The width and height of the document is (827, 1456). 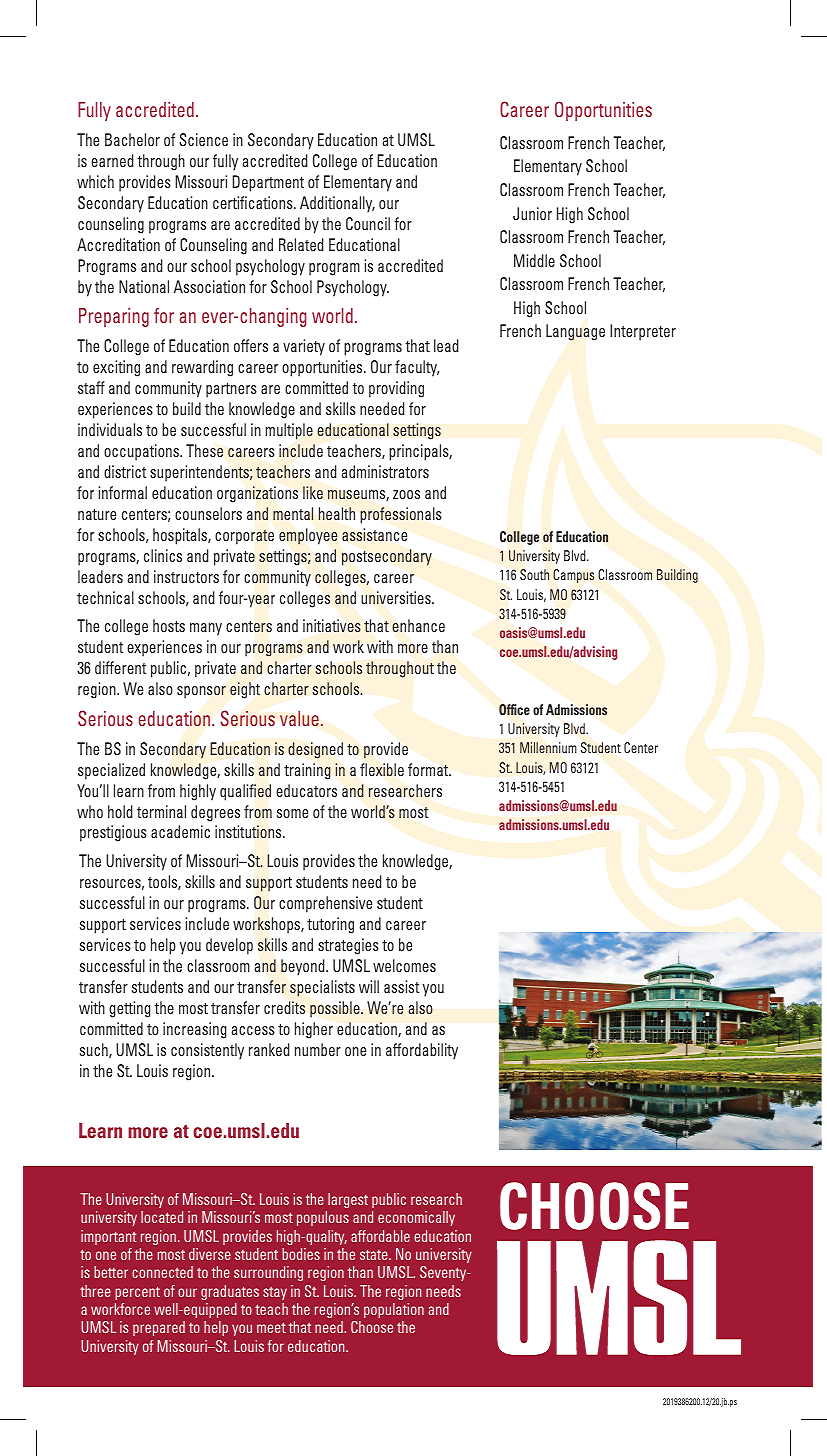 What do you see at coordinates (337, 204) in the document?
I see `Additionally` at bounding box center [337, 204].
